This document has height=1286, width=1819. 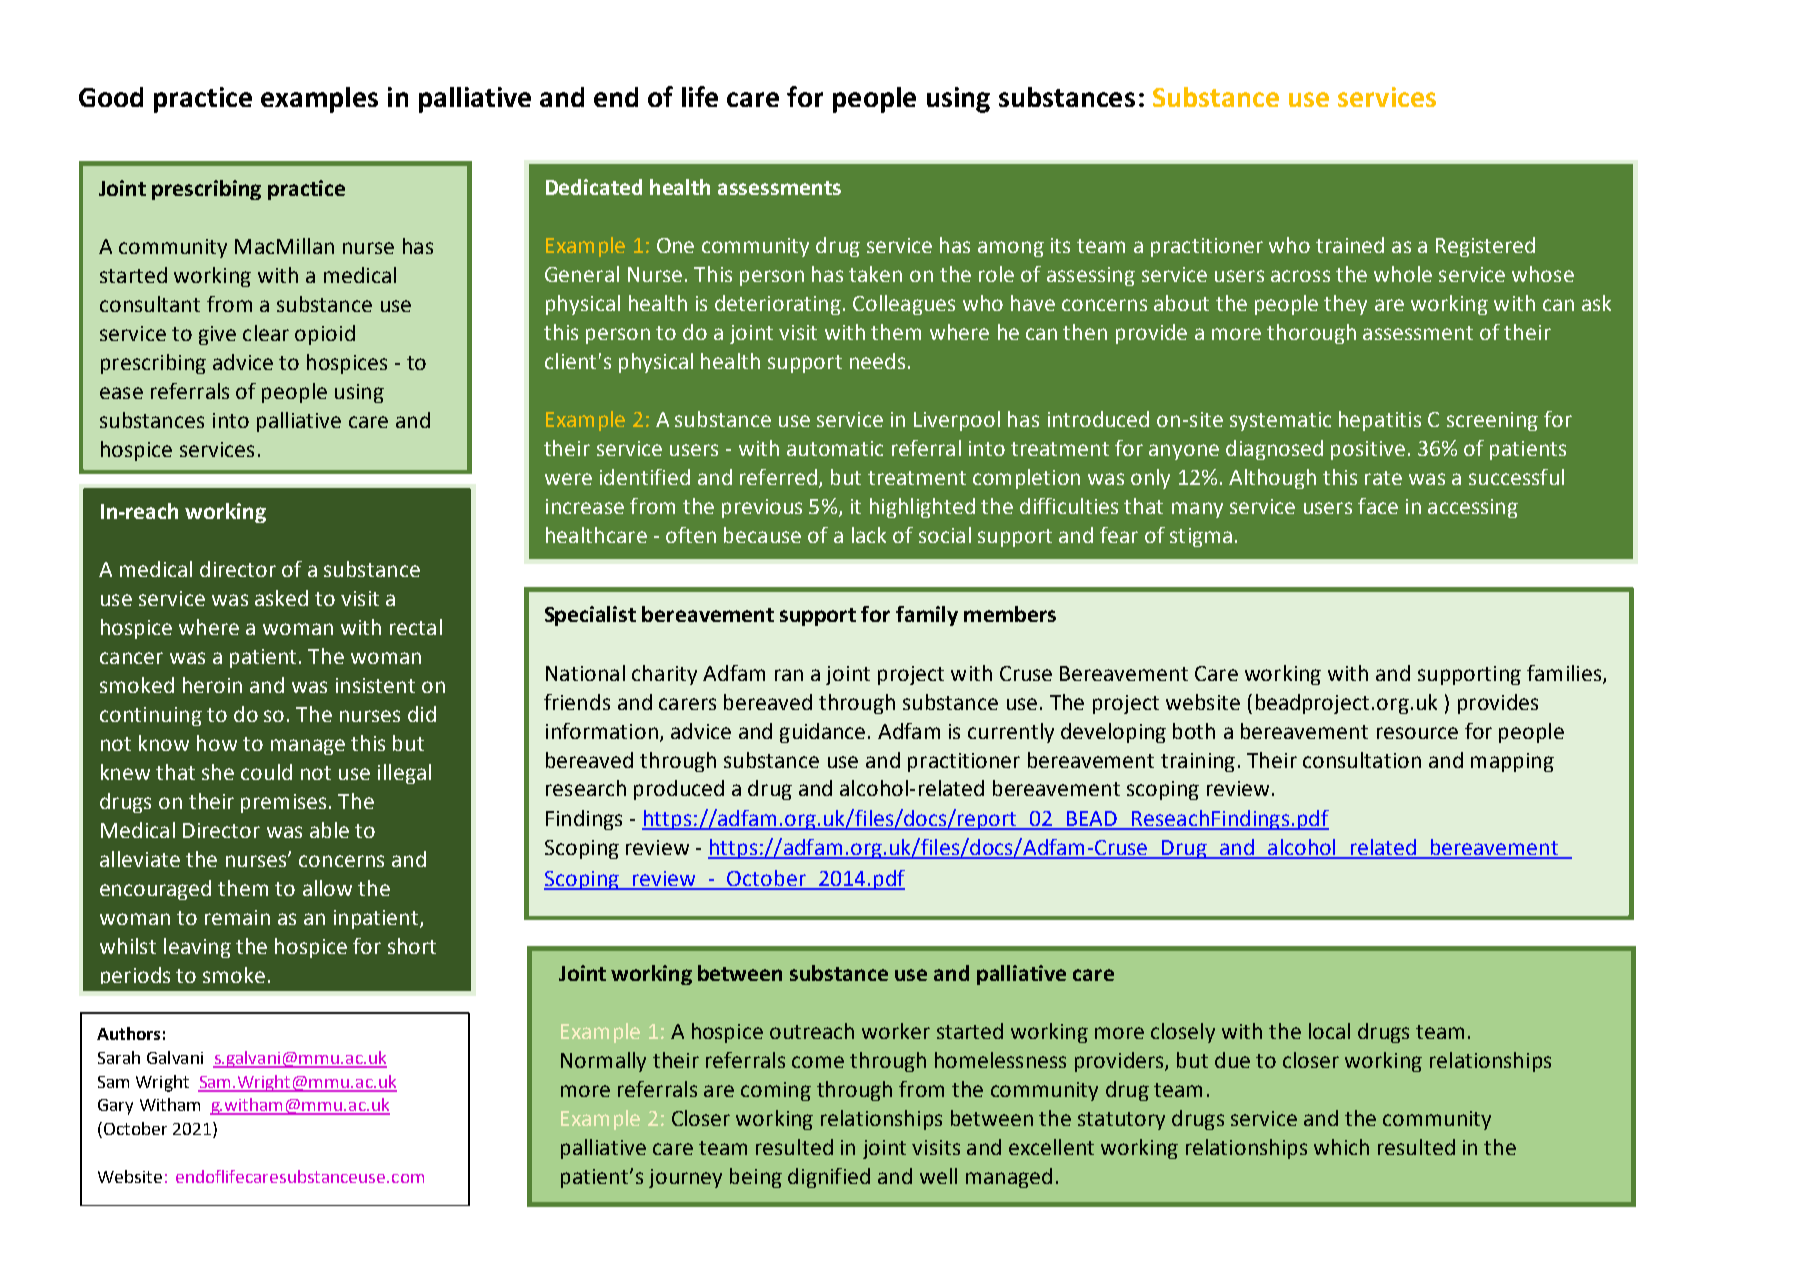 I want to click on face, so click(x=1378, y=506).
